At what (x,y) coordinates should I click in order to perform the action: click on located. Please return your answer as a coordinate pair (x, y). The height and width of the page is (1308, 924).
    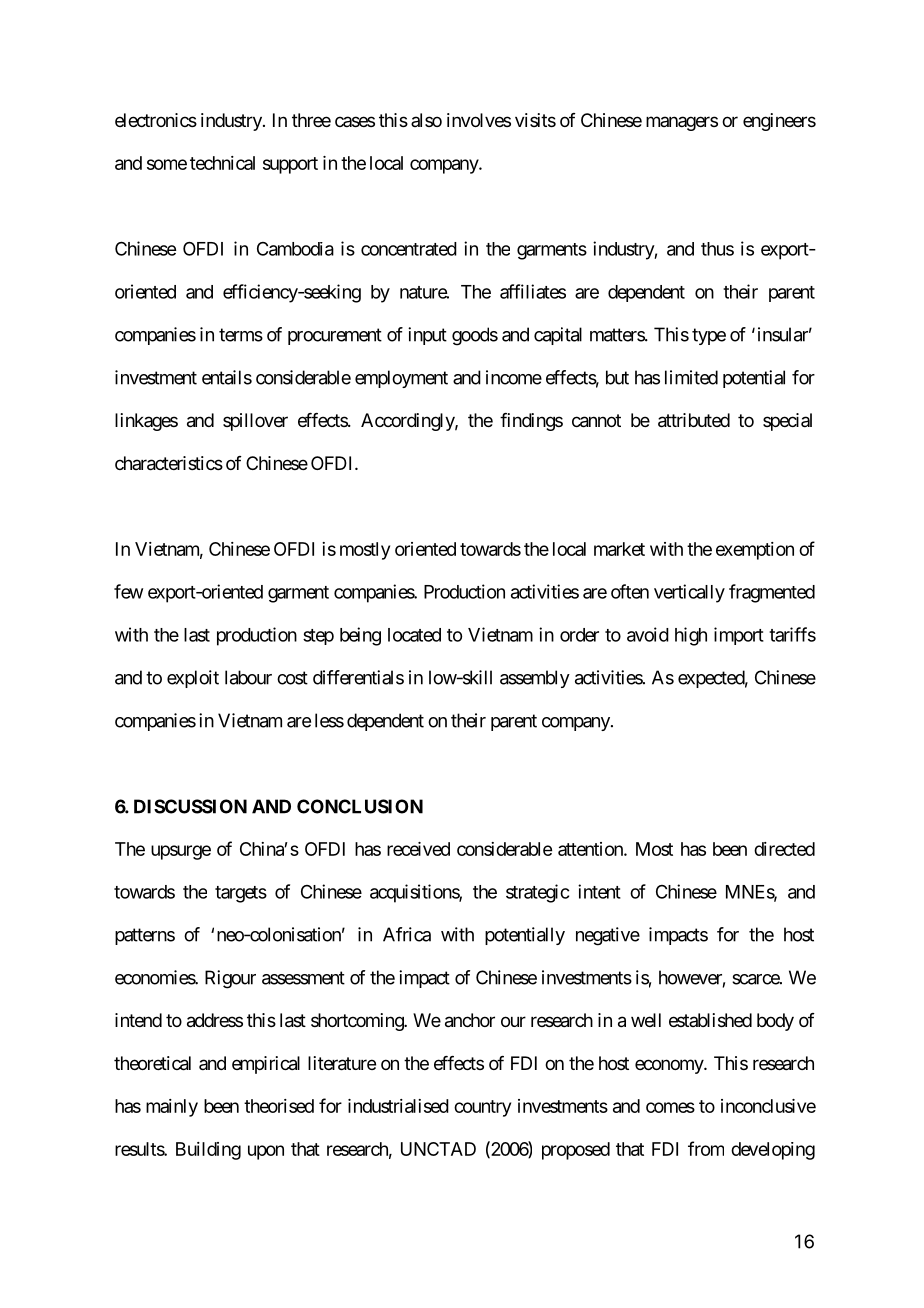
    Looking at the image, I should click on (414, 635).
